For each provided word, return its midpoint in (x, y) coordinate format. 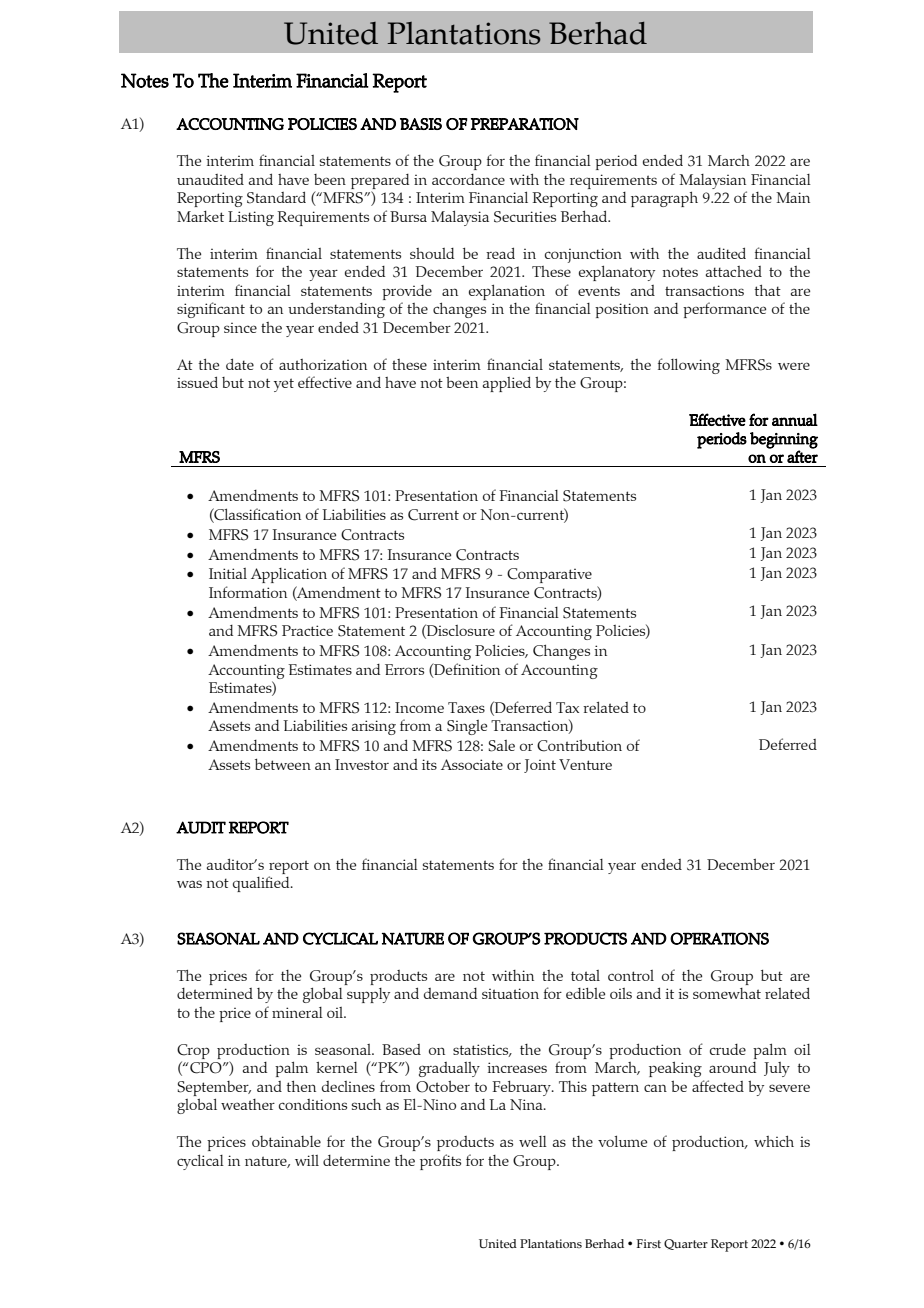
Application (289, 575)
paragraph (664, 199)
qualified (262, 884)
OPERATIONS (719, 938)
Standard (276, 197)
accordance (468, 179)
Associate (472, 764)
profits (440, 1162)
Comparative (549, 575)
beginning (784, 441)
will (307, 1160)
